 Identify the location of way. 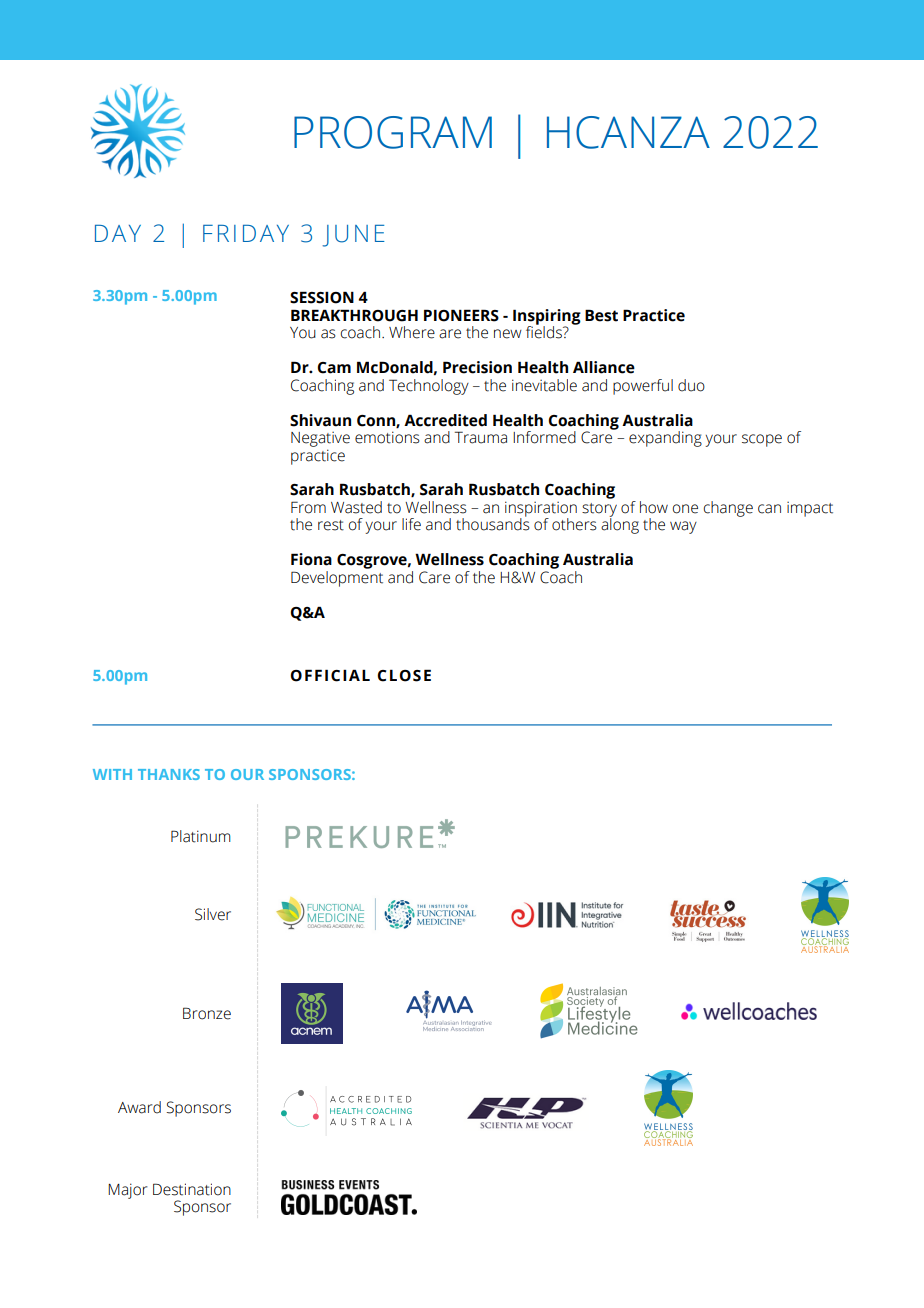
(683, 527).
